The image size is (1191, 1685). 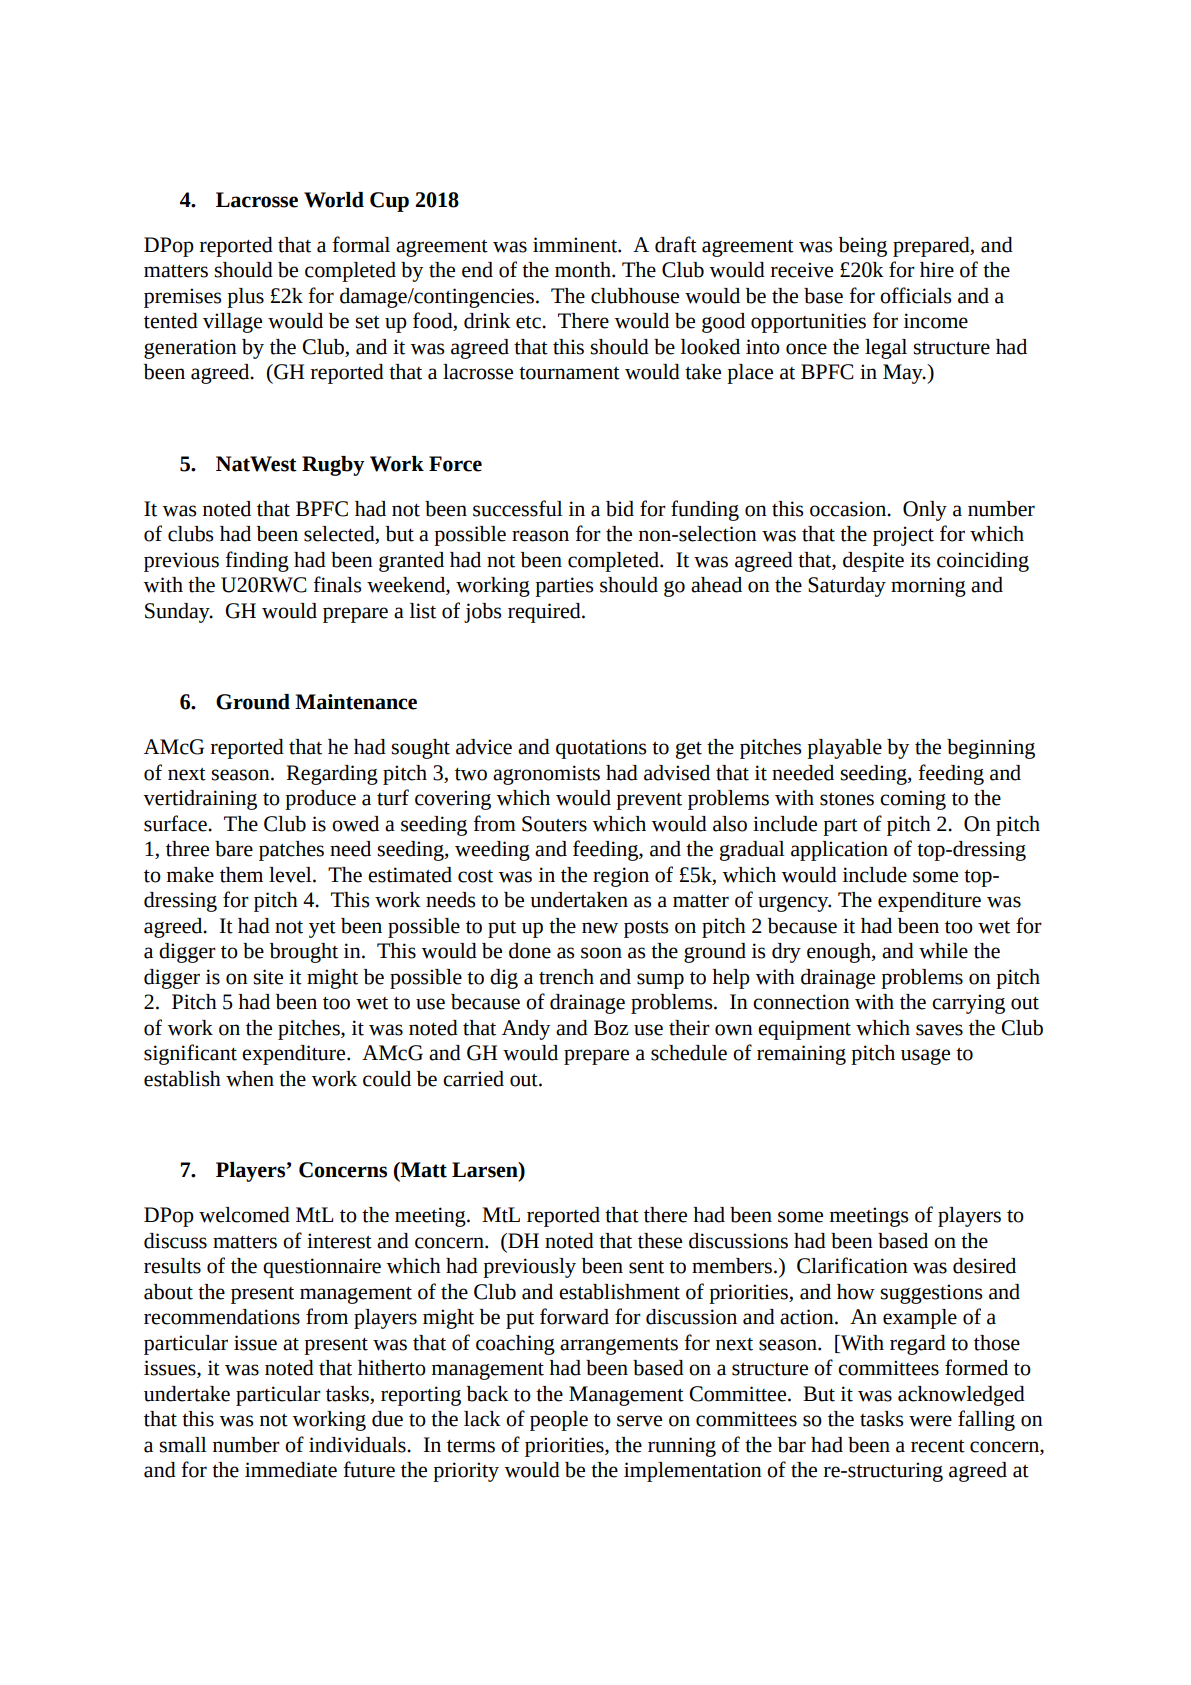 I want to click on finals, so click(x=337, y=584).
